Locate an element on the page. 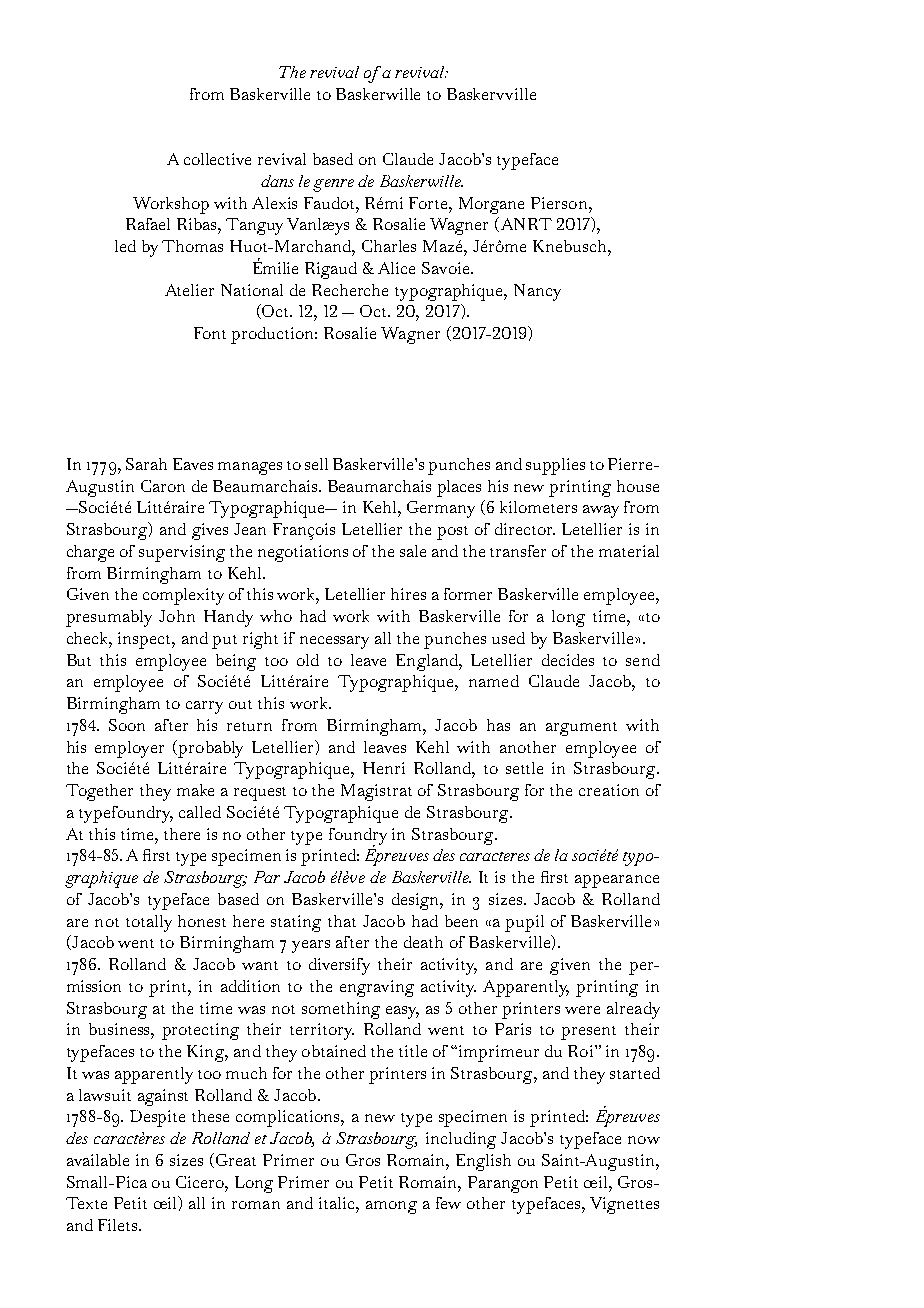 The image size is (924, 1308). sell is located at coordinates (316, 464).
